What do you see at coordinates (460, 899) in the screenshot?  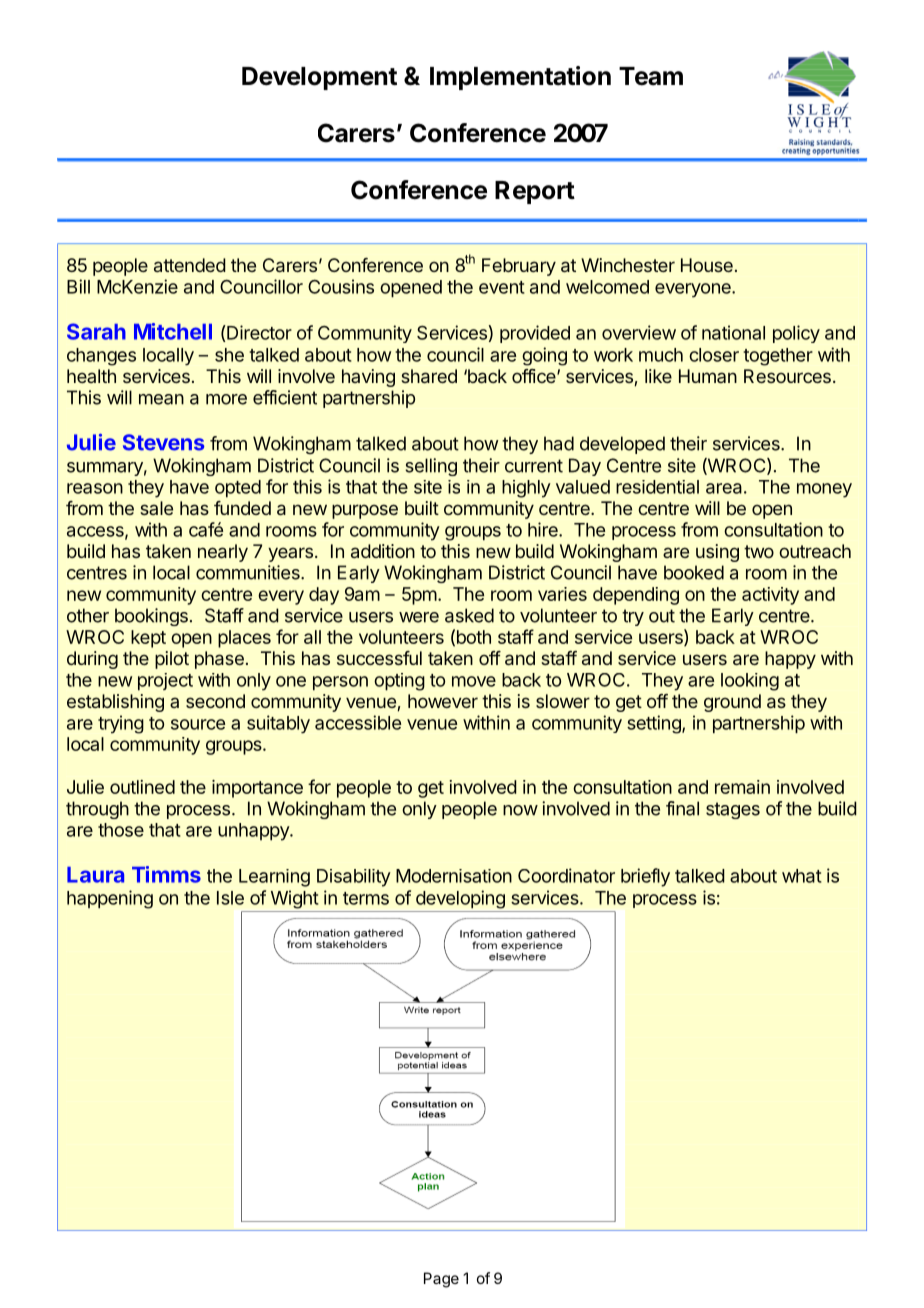 I see `developing` at bounding box center [460, 899].
